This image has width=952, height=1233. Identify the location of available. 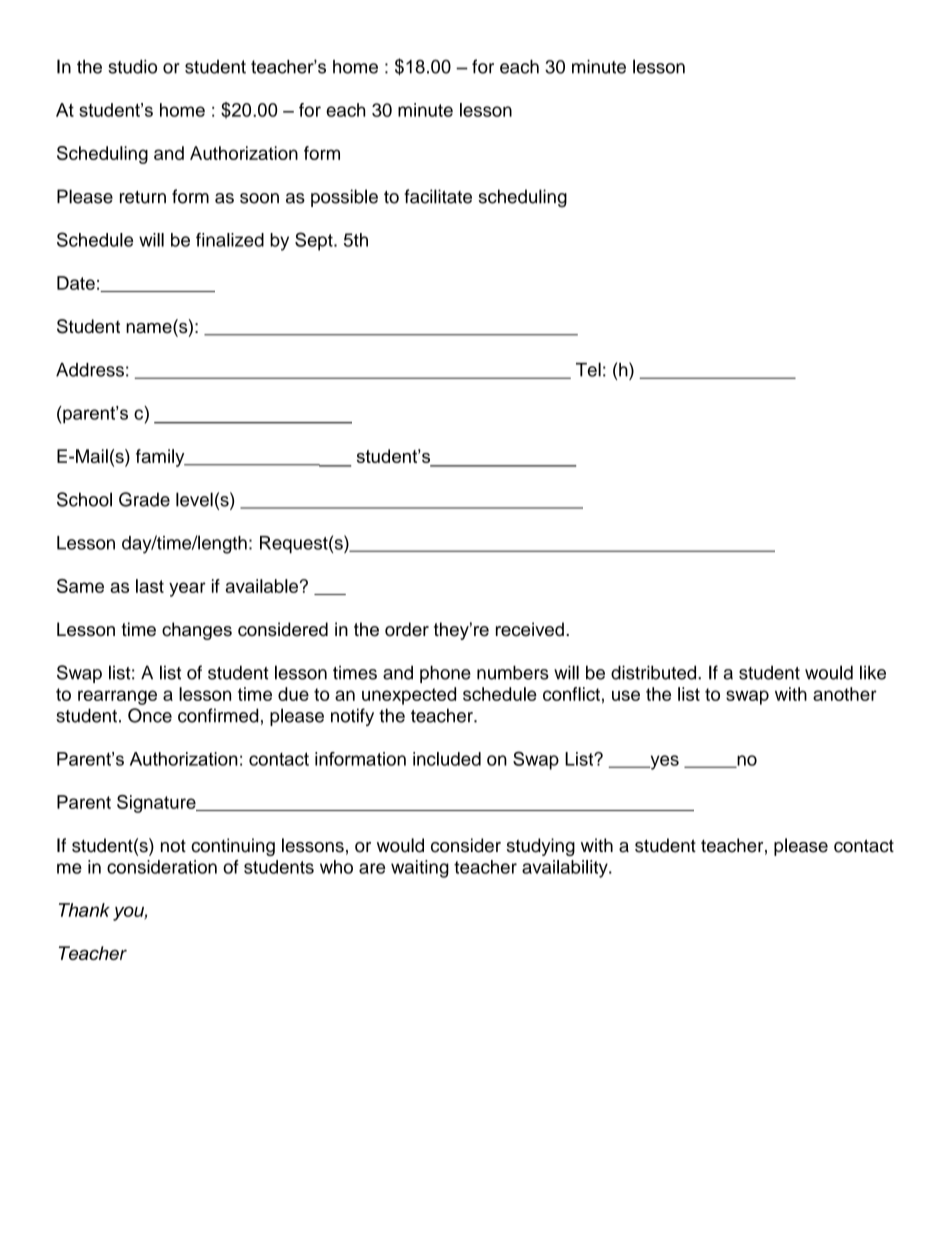
(262, 586).
